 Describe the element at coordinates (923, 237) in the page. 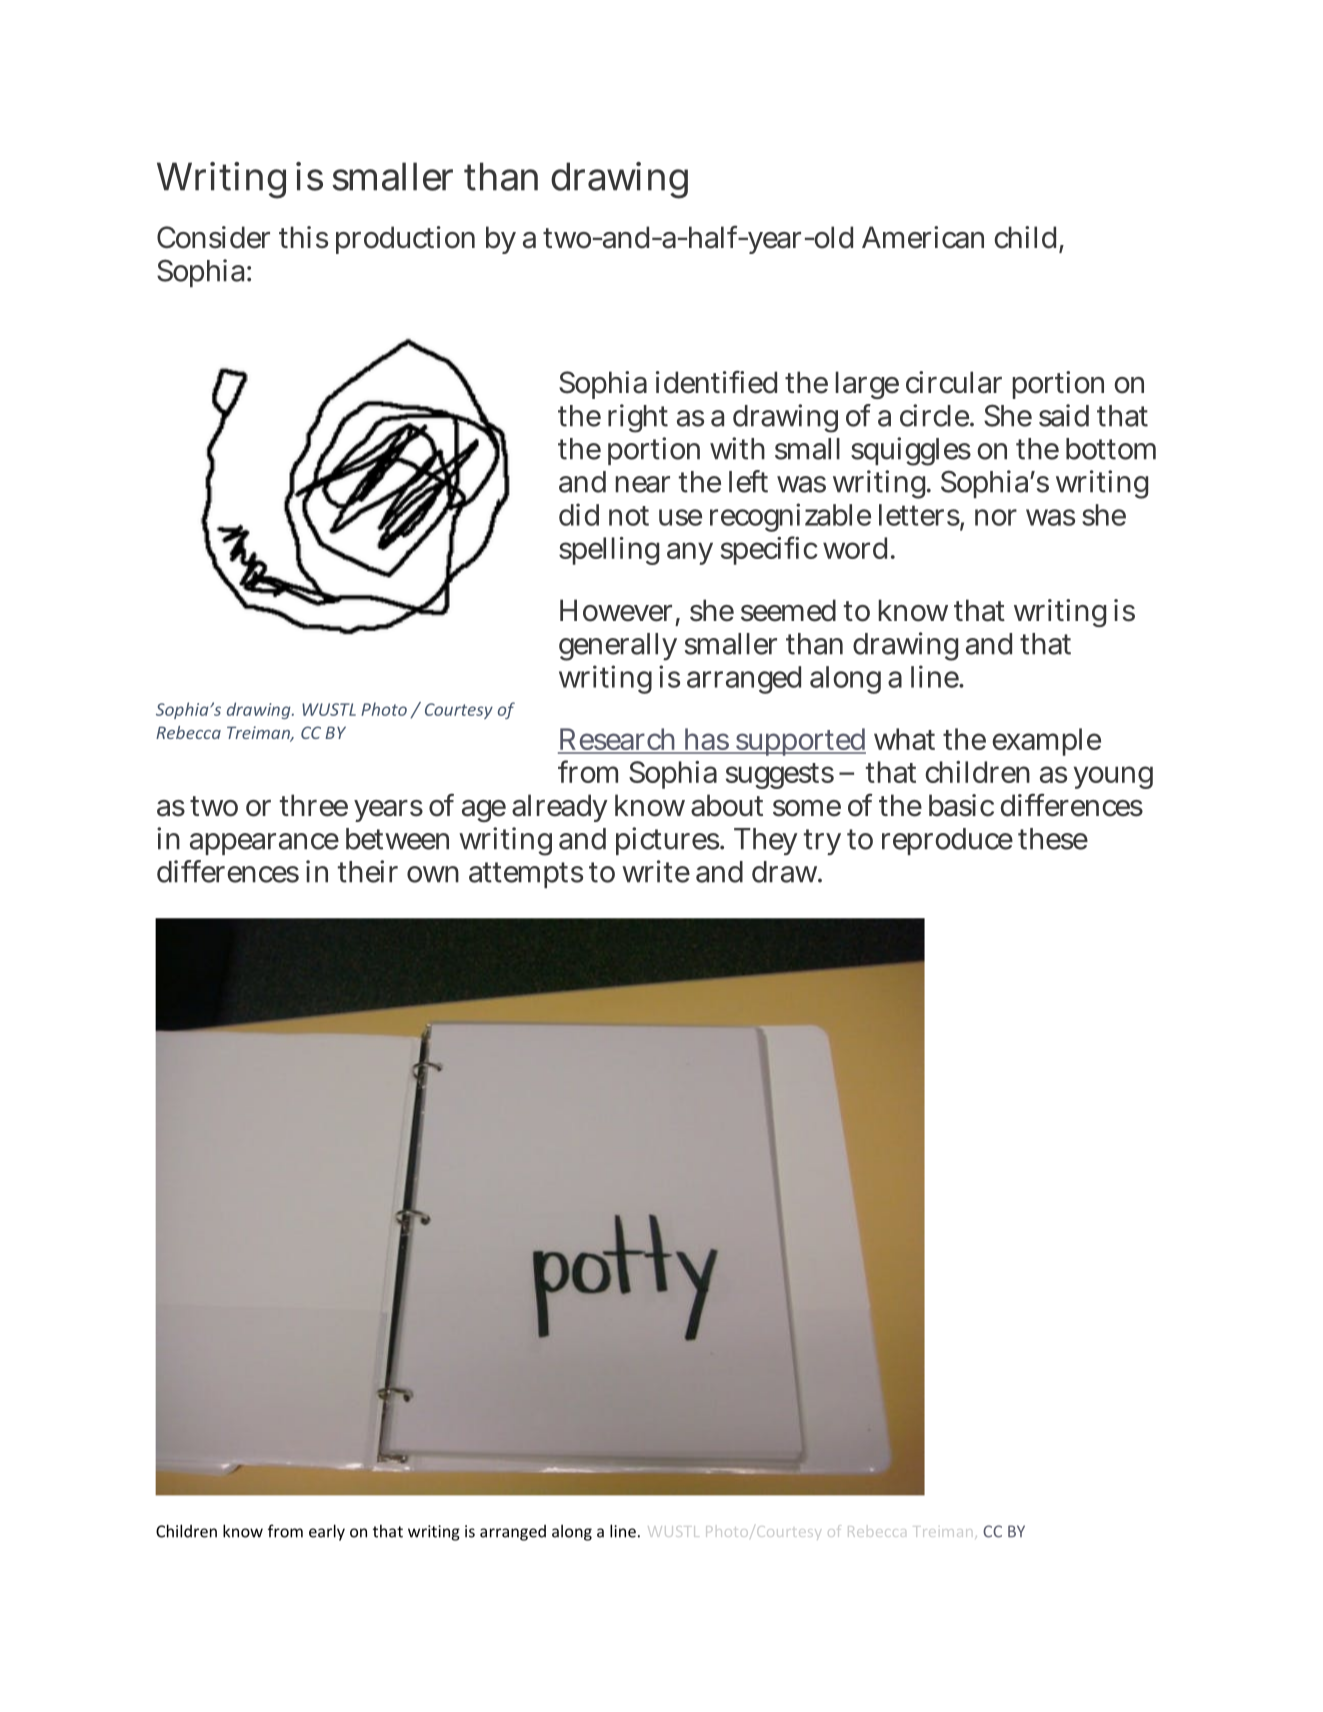

I see `American` at that location.
